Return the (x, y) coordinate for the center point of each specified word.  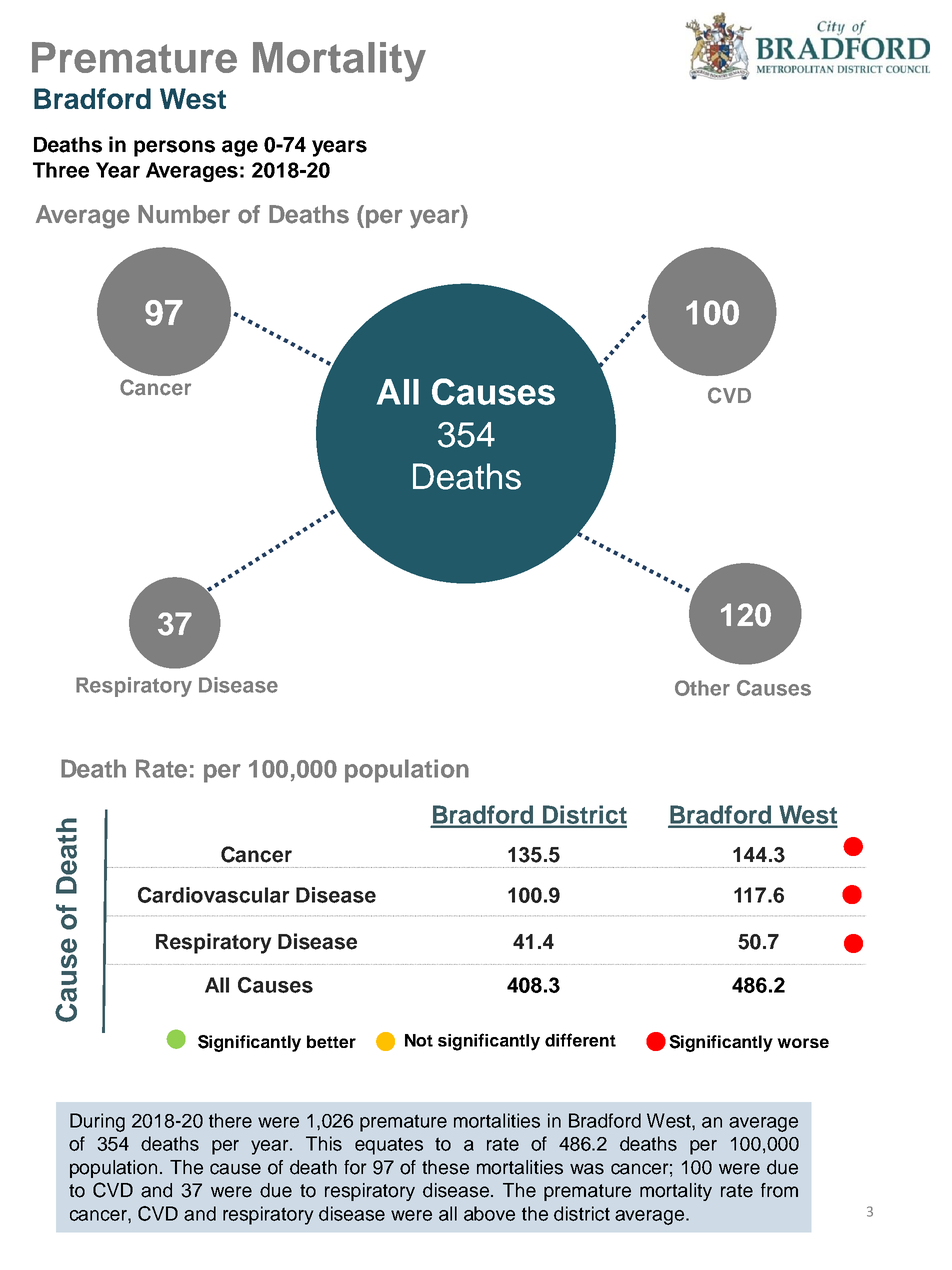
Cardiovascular (214, 895)
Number (184, 214)
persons (174, 148)
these (445, 1167)
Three (61, 170)
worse (803, 1043)
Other (702, 688)
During (97, 1122)
